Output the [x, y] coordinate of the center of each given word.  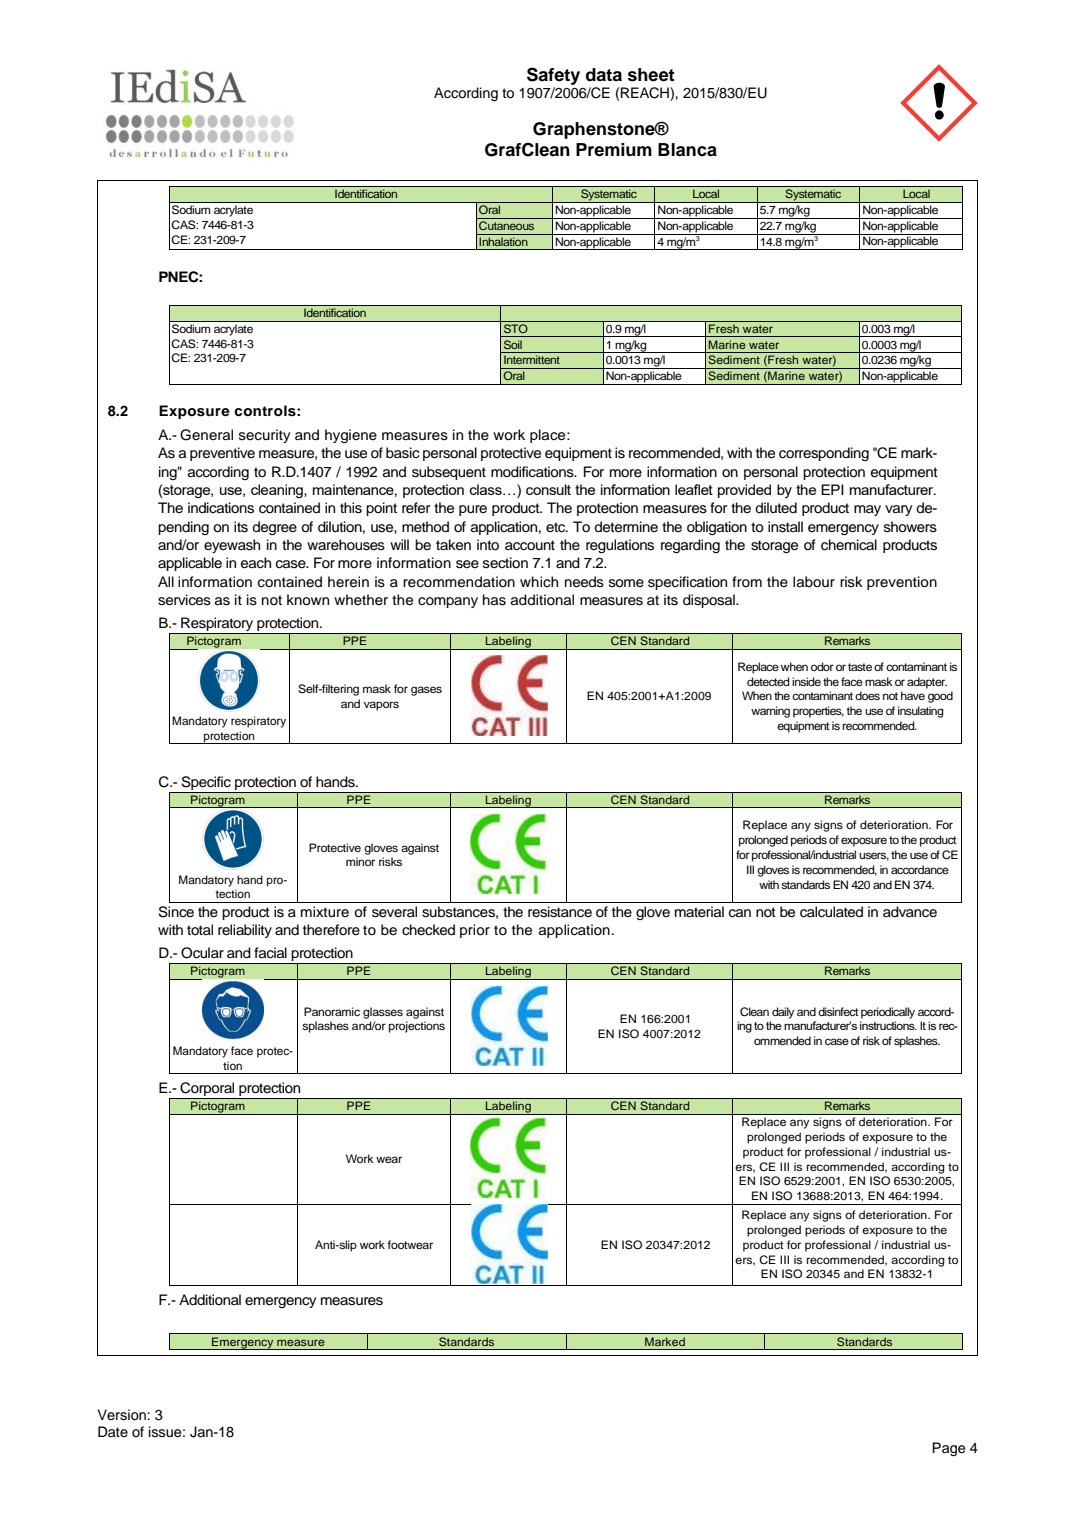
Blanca [687, 150]
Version [122, 1415]
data [604, 75]
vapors [381, 706]
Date [113, 1431]
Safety [553, 76]
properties [818, 712]
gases [426, 691]
